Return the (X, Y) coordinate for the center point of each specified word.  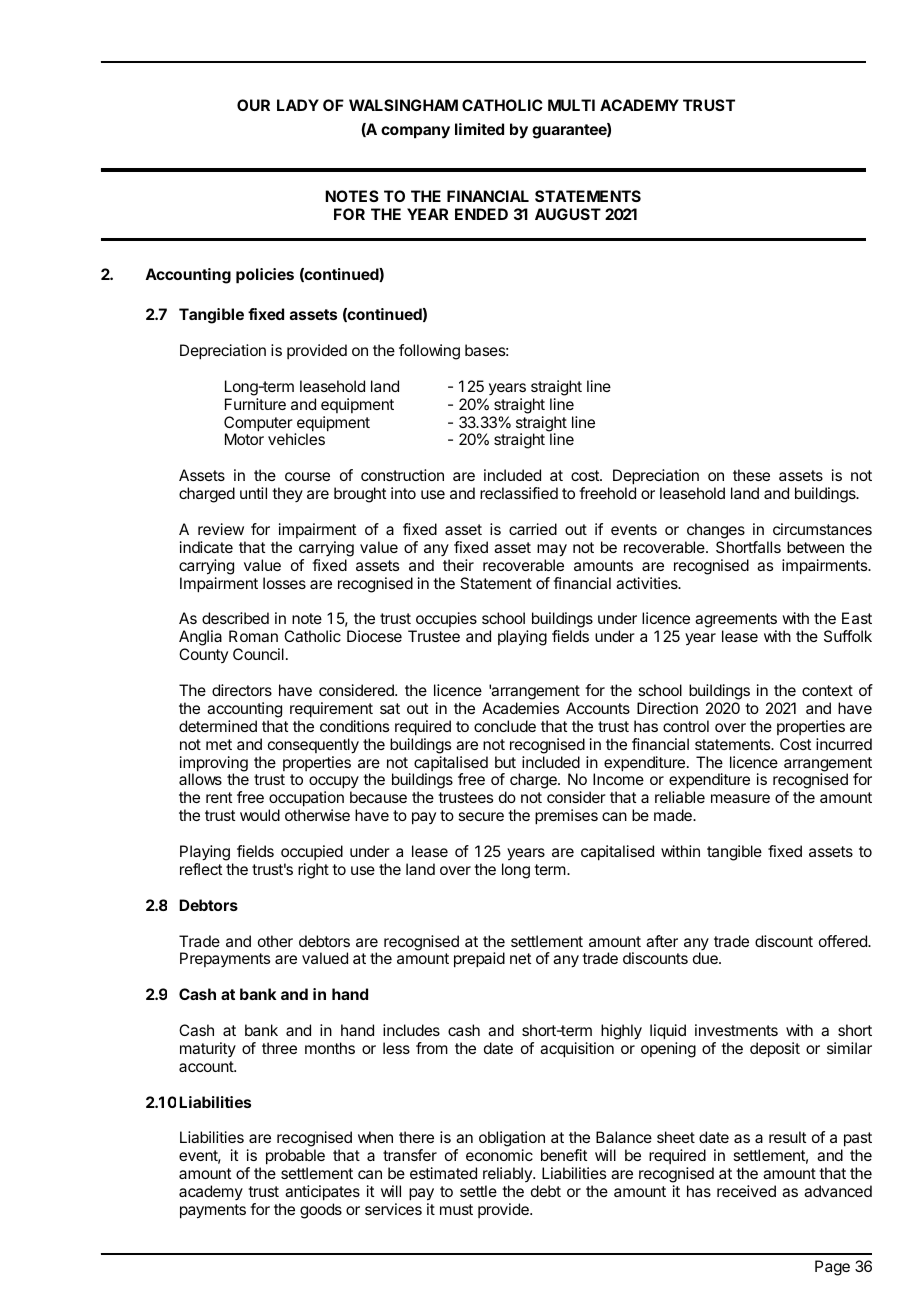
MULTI (571, 105)
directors (242, 690)
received (746, 1191)
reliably (508, 1176)
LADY (298, 105)
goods (321, 1211)
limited (479, 129)
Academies (520, 708)
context (827, 690)
